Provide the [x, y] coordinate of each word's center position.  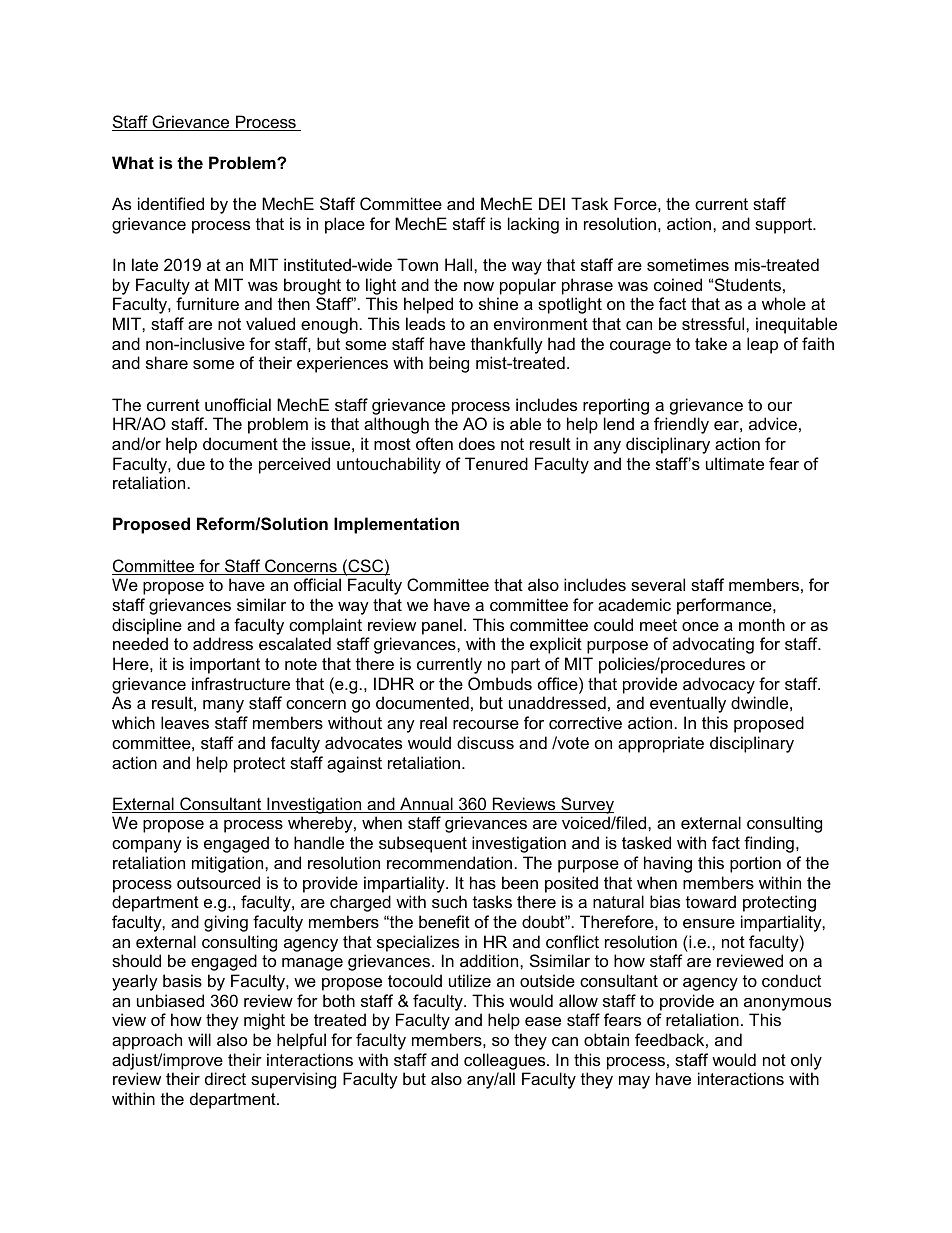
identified [171, 203]
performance [725, 606]
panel [442, 626]
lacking [533, 225]
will [199, 1039]
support [785, 226]
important [225, 665]
